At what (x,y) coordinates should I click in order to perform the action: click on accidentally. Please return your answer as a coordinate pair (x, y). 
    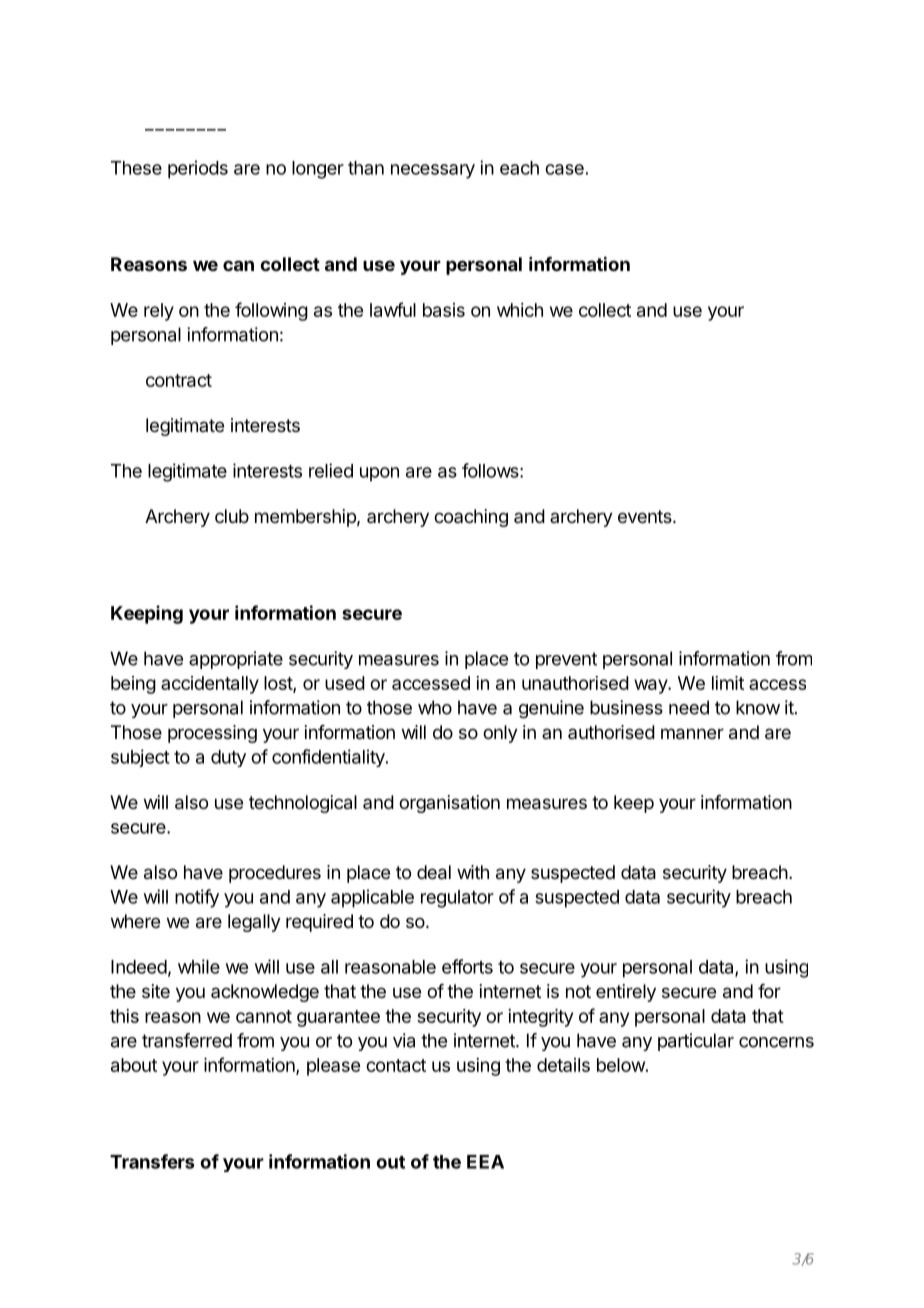
    Looking at the image, I should click on (210, 685).
